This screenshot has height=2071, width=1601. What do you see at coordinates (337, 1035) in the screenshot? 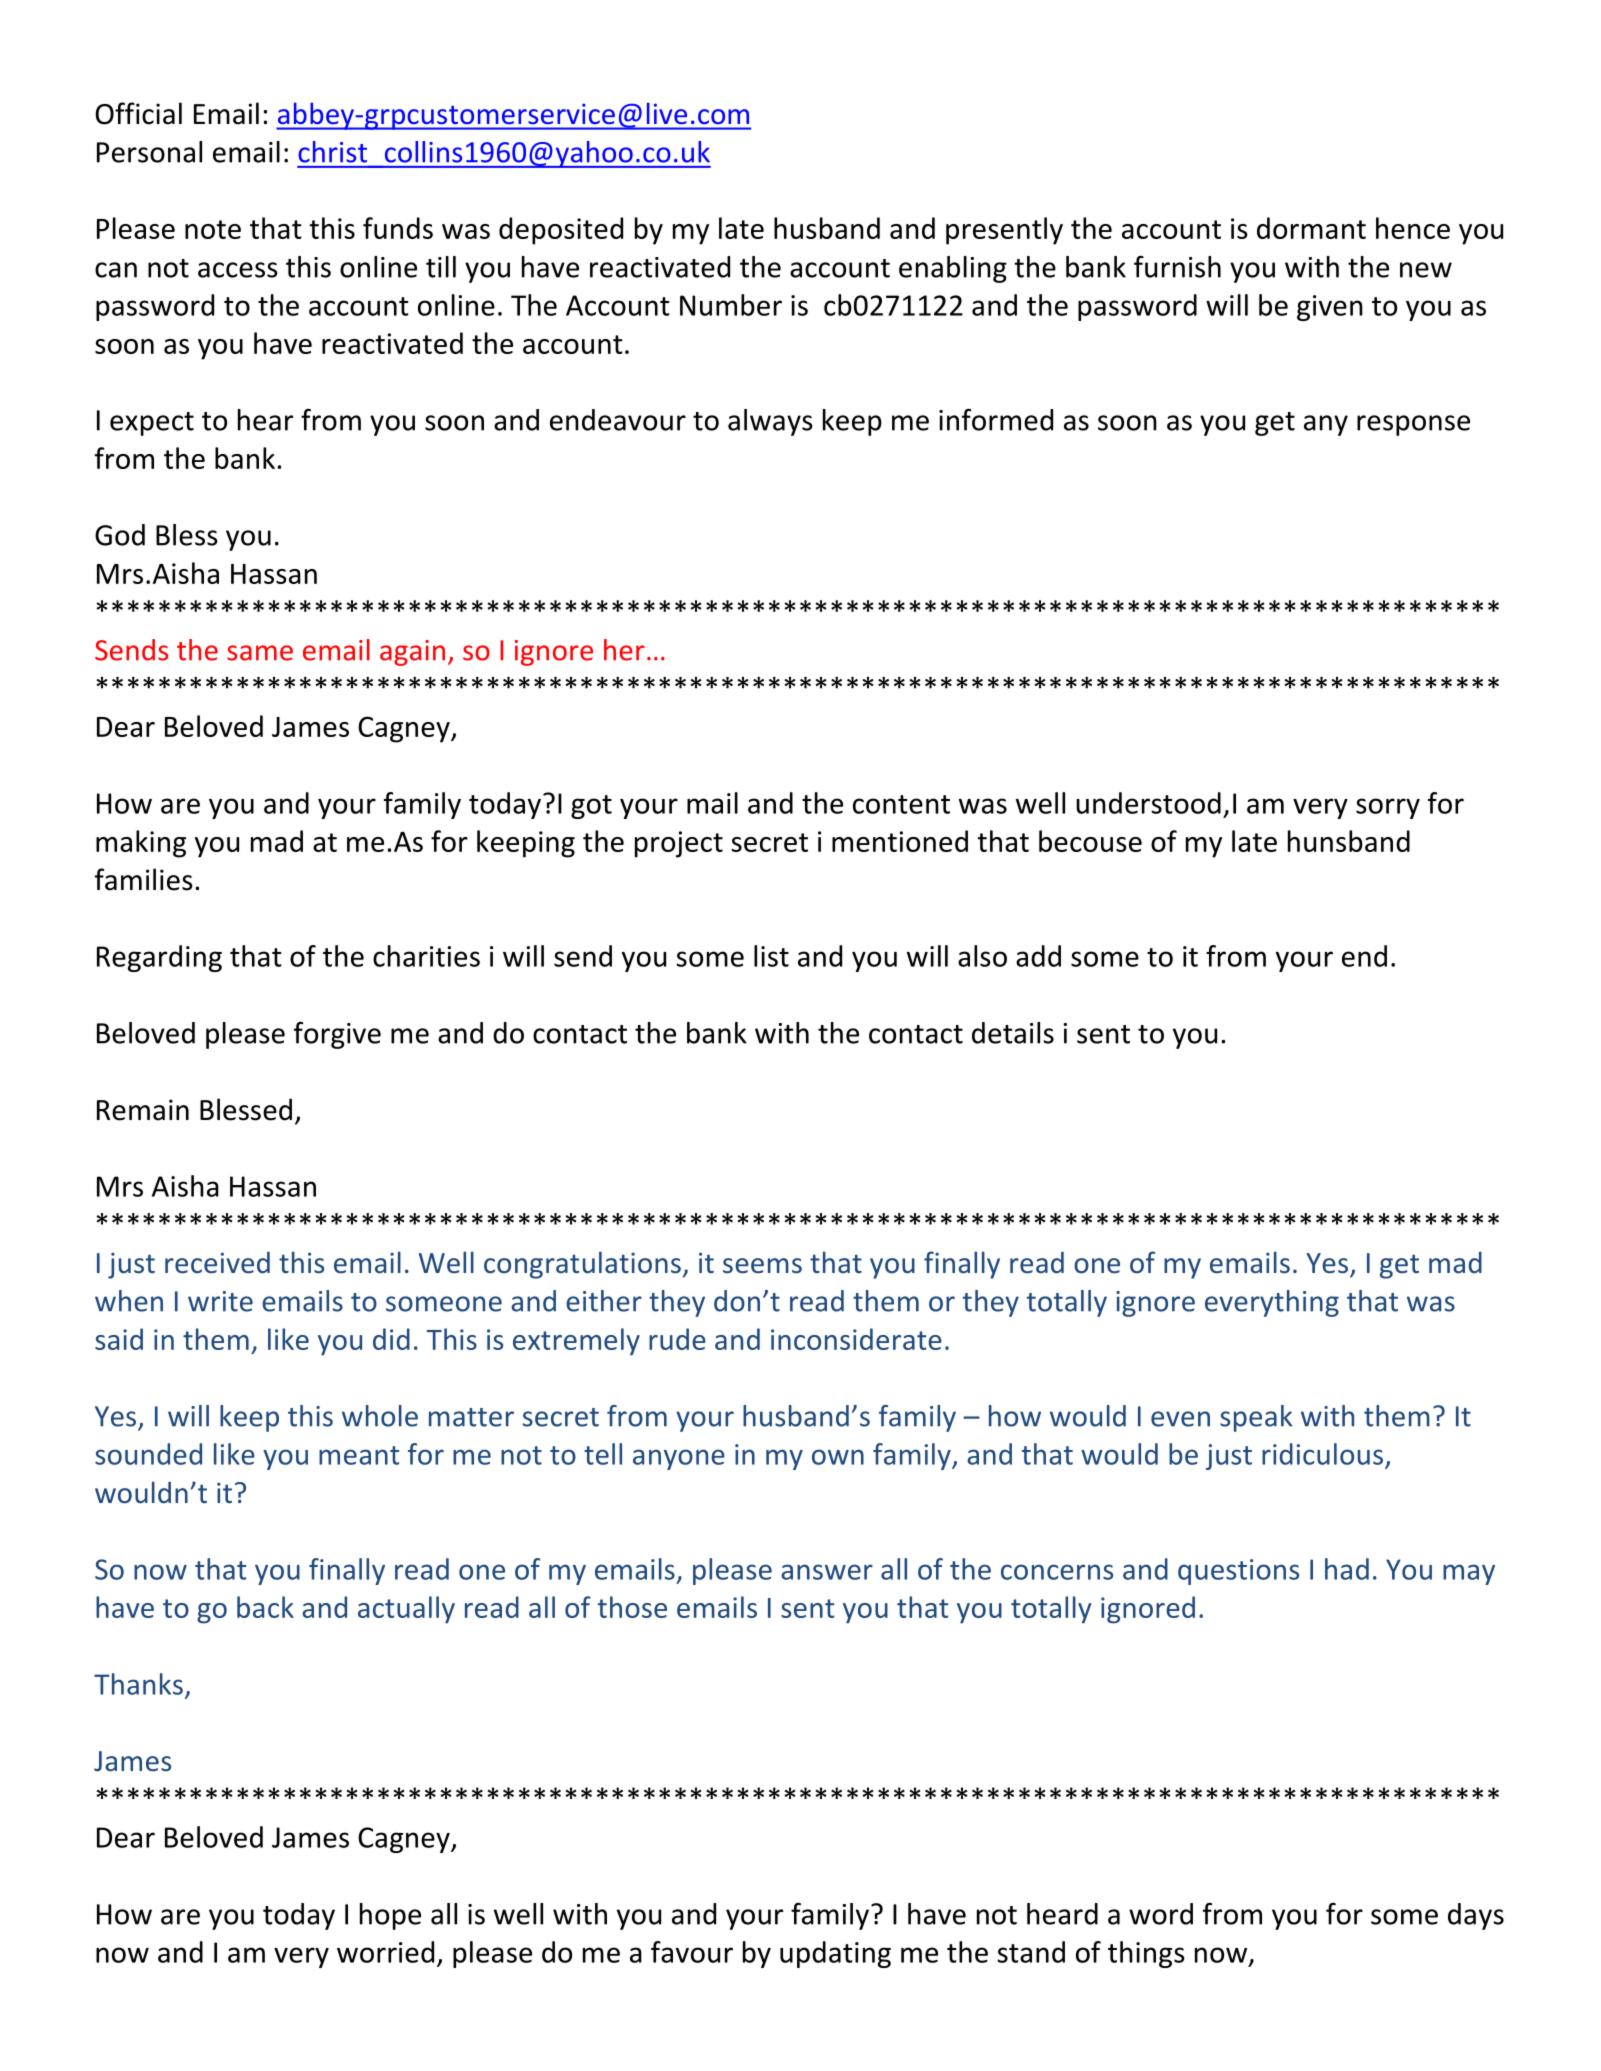
I see `forgive` at bounding box center [337, 1035].
